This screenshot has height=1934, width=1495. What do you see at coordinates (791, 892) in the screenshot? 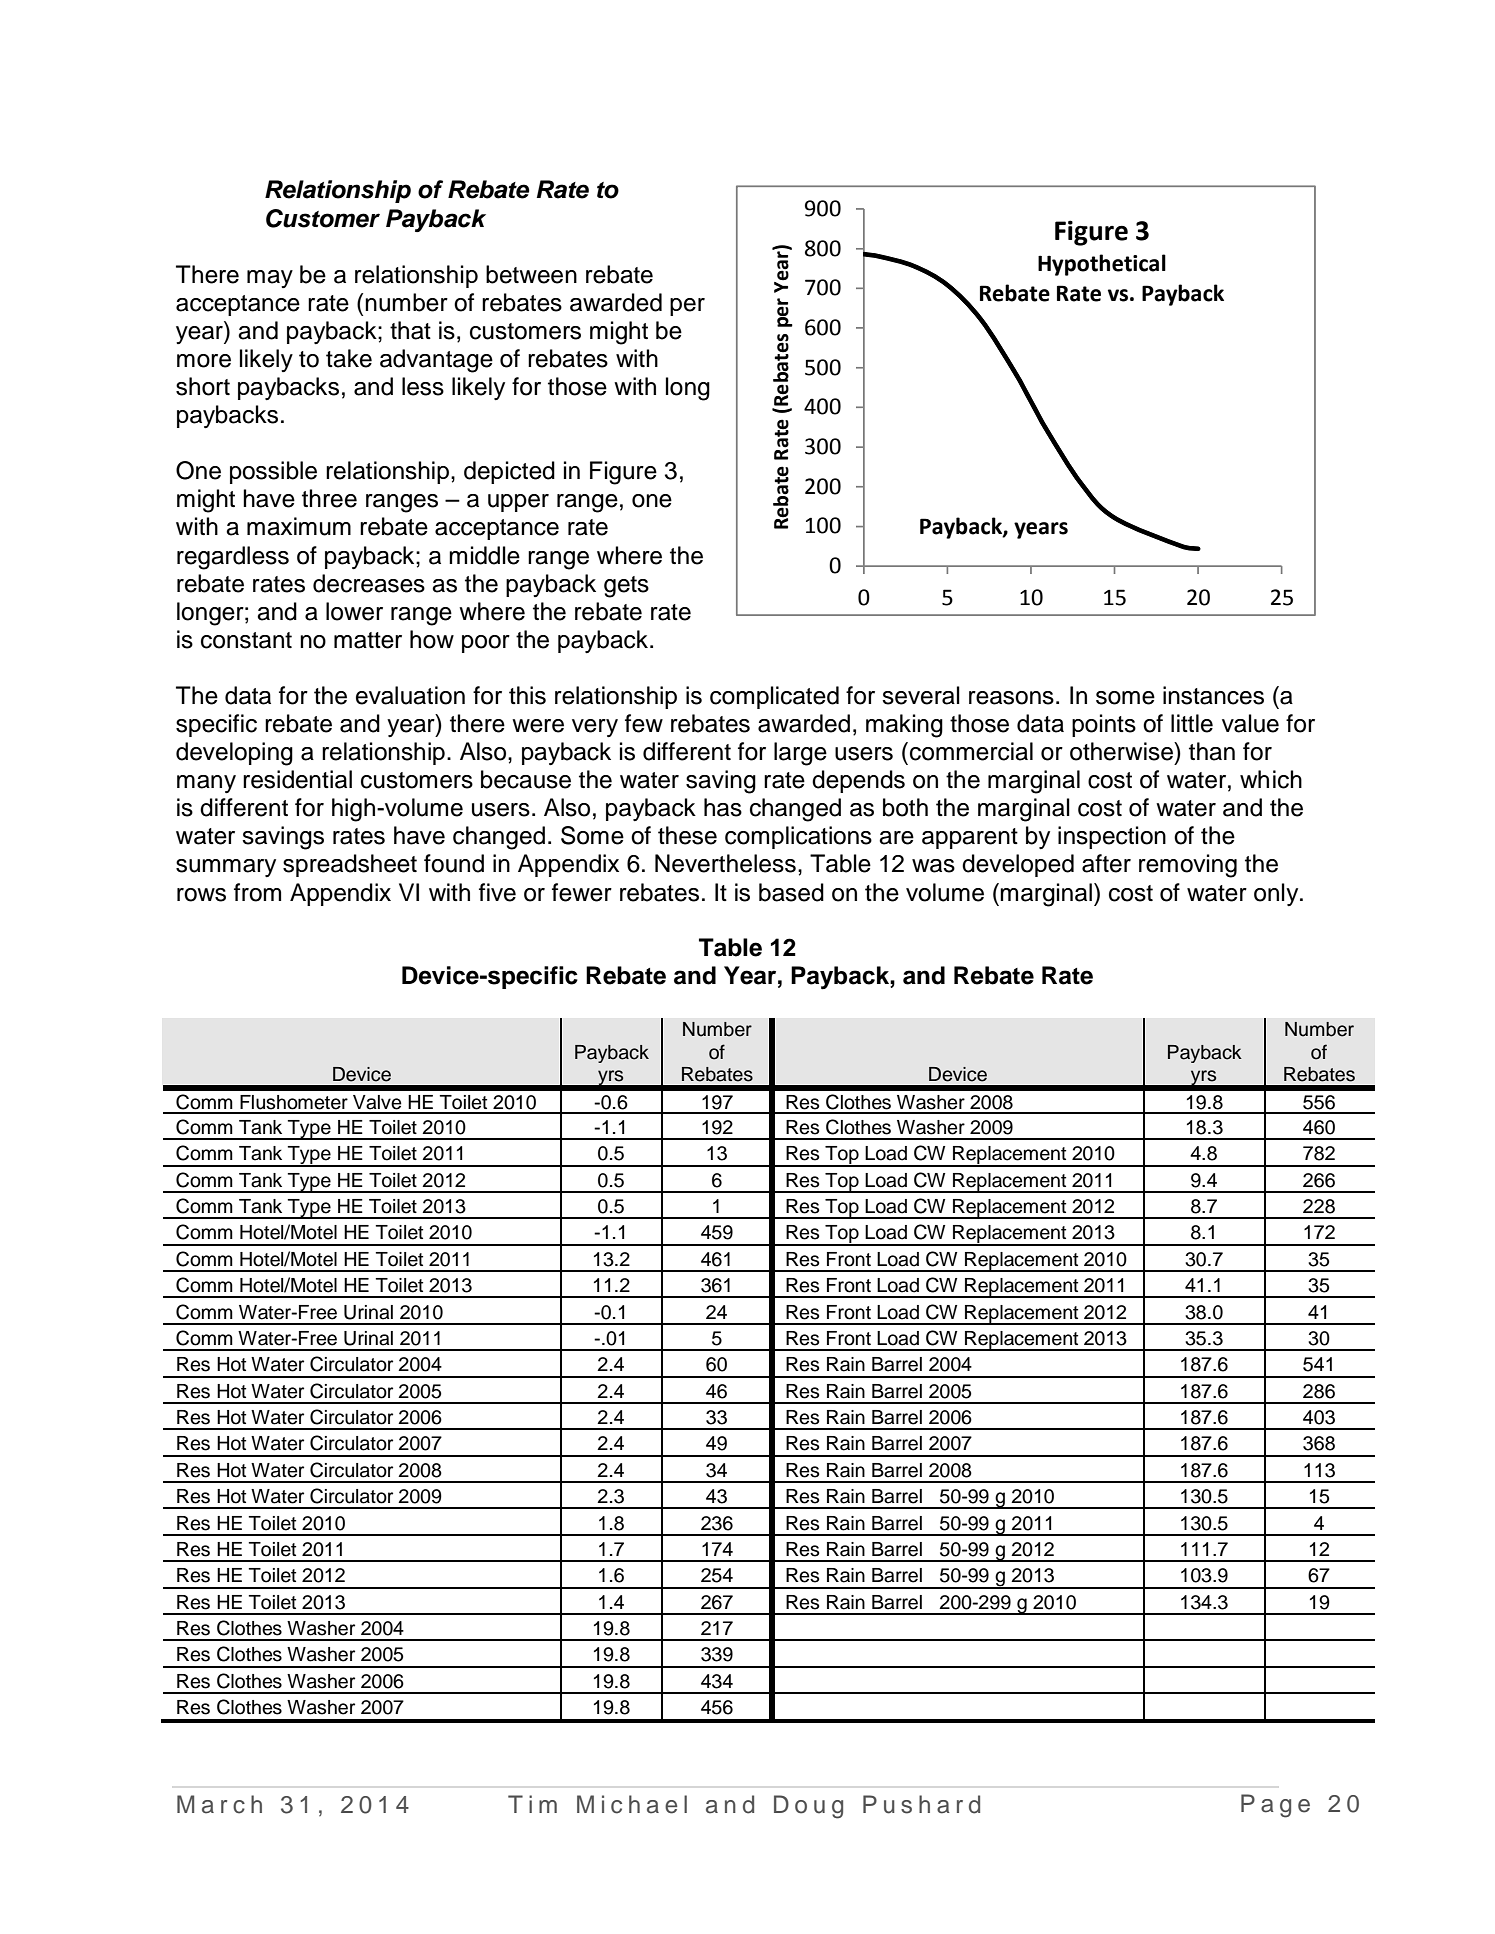
I see `based` at bounding box center [791, 892].
